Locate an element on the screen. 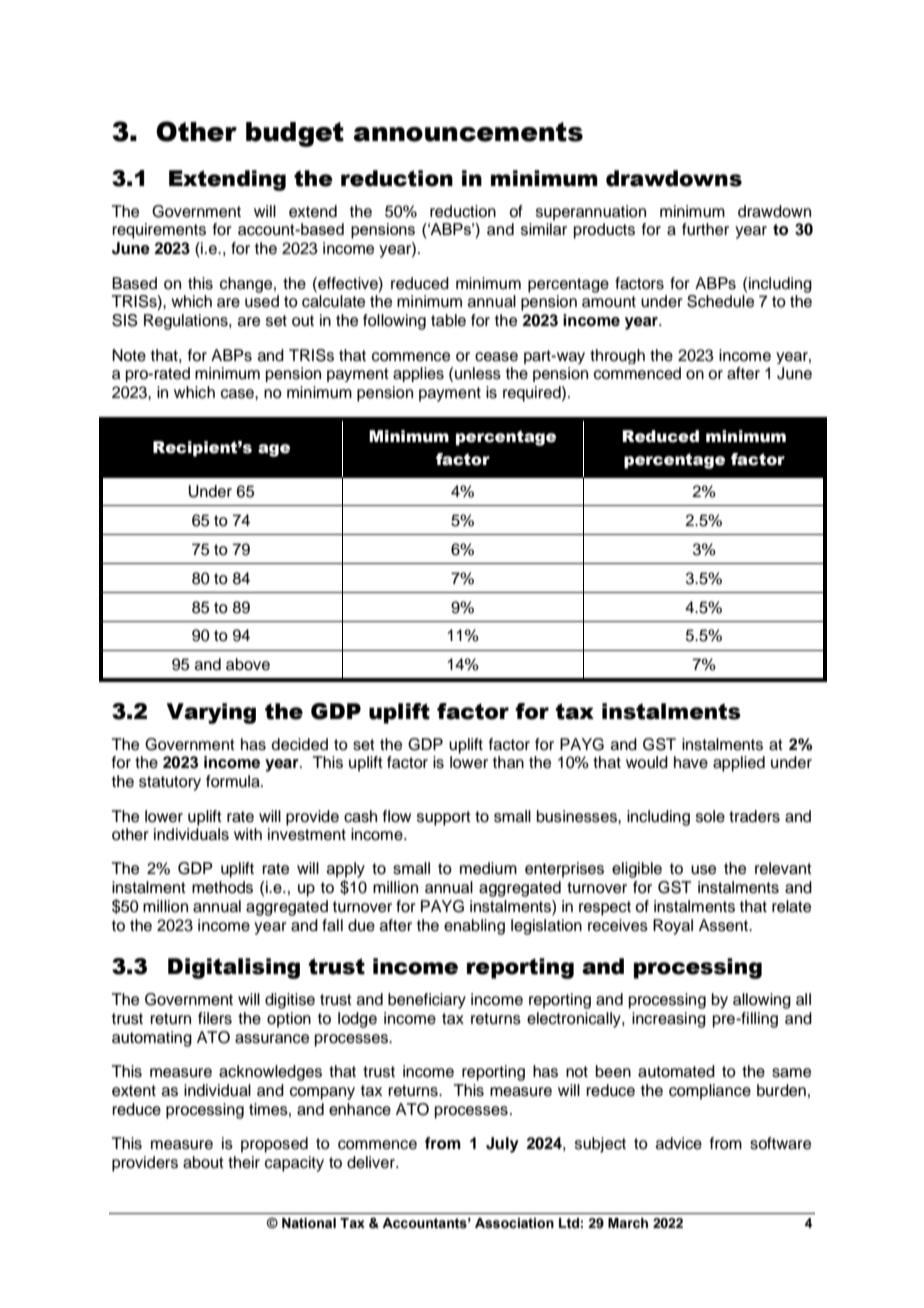 The height and width of the screenshot is (1308, 924). medium is located at coordinates (488, 868).
